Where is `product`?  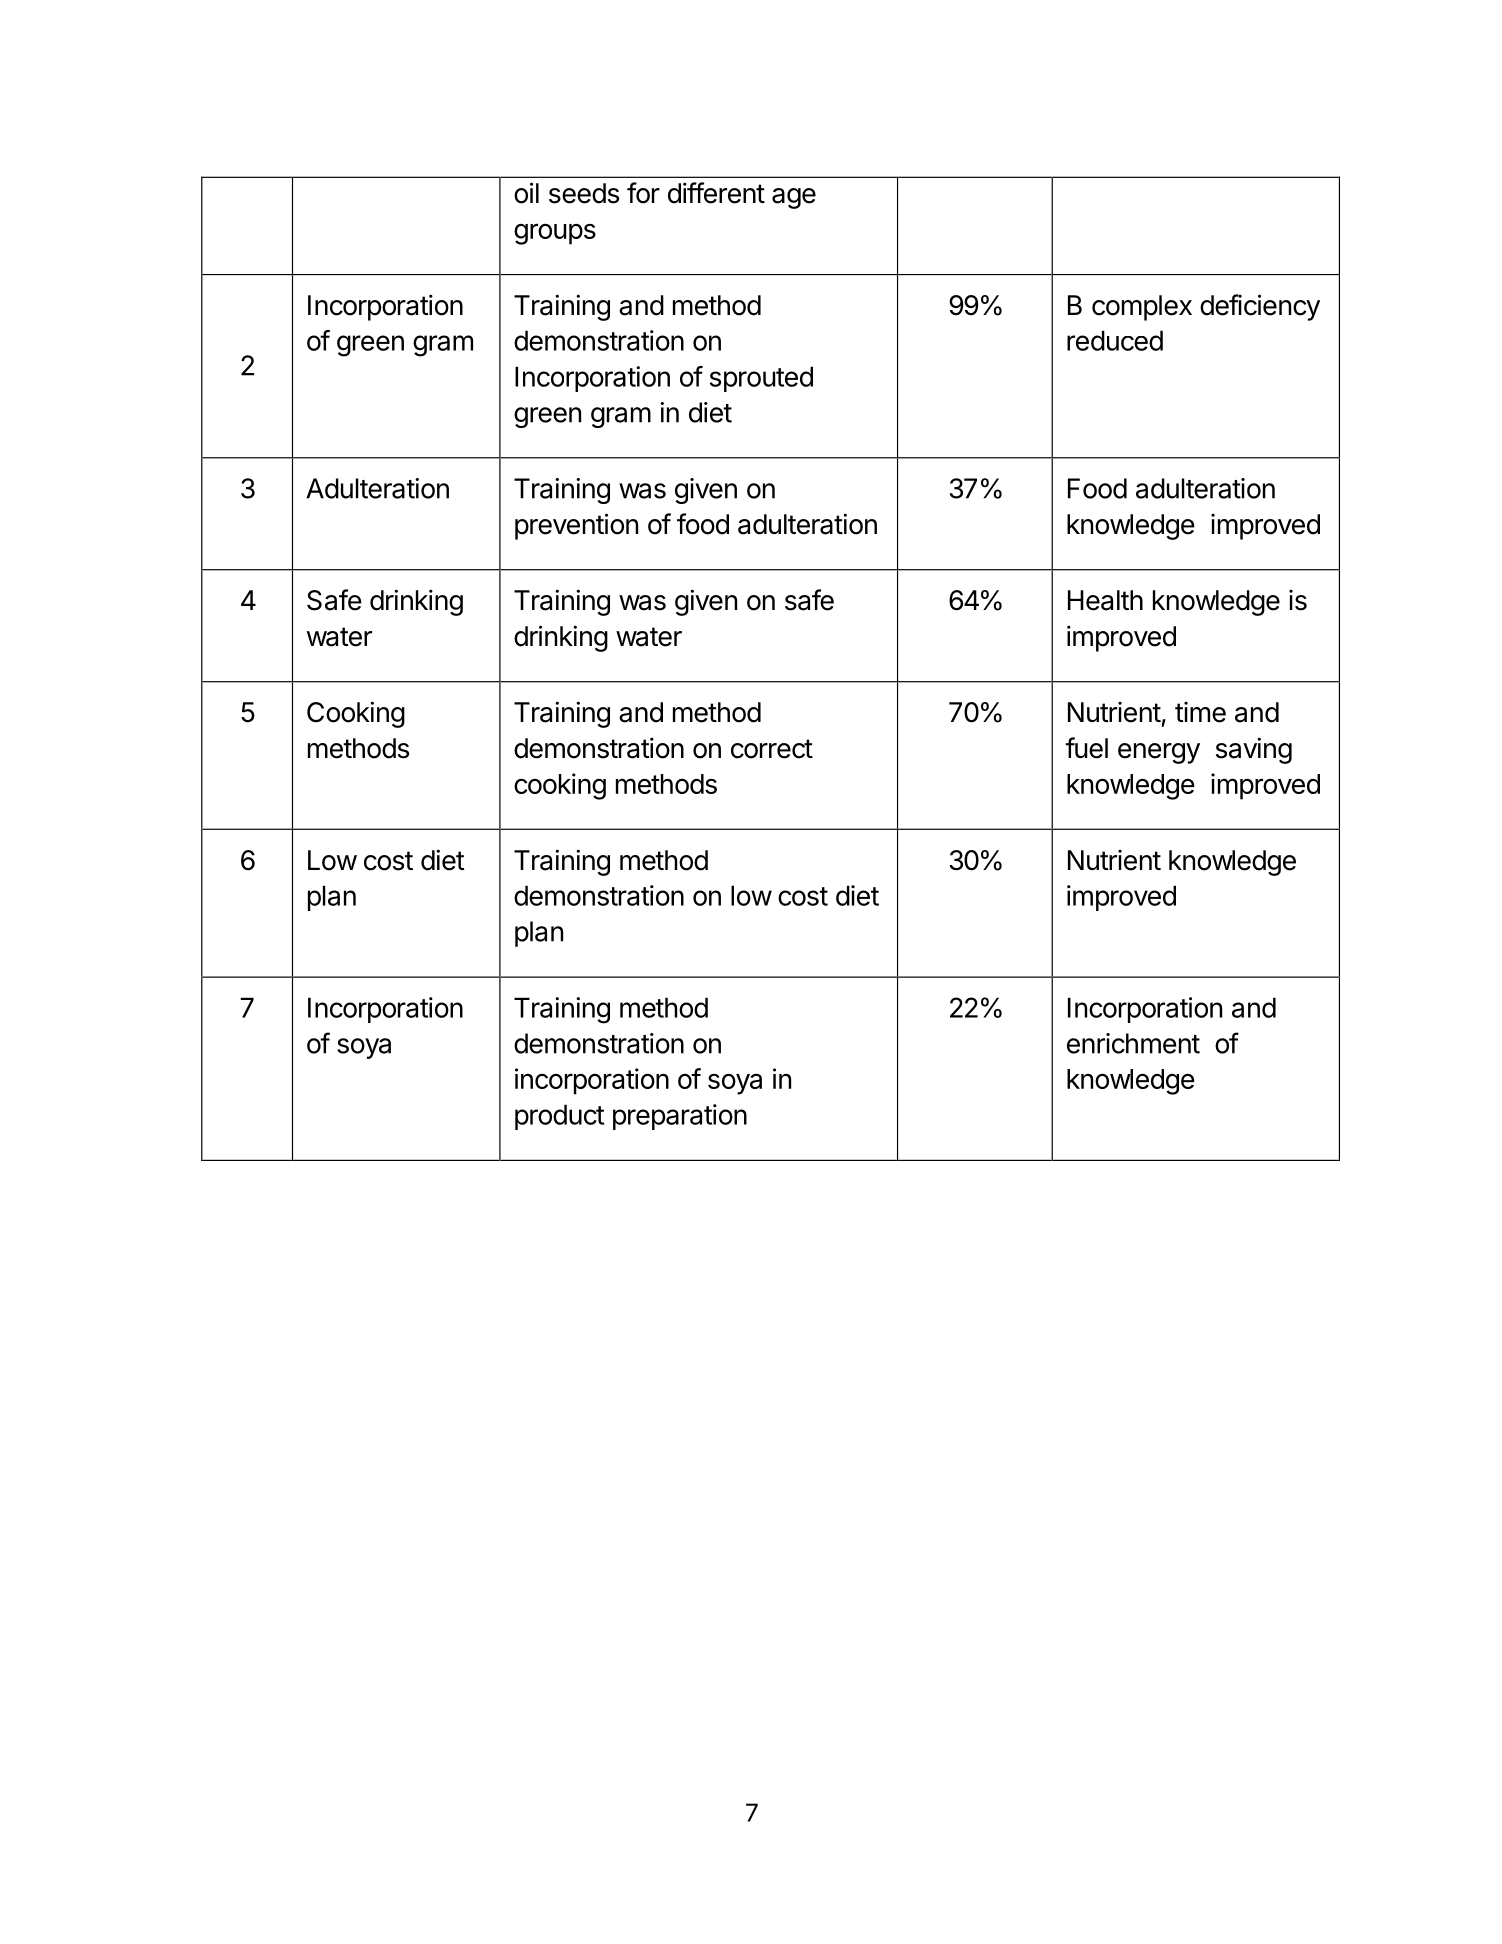
product is located at coordinates (559, 1117).
